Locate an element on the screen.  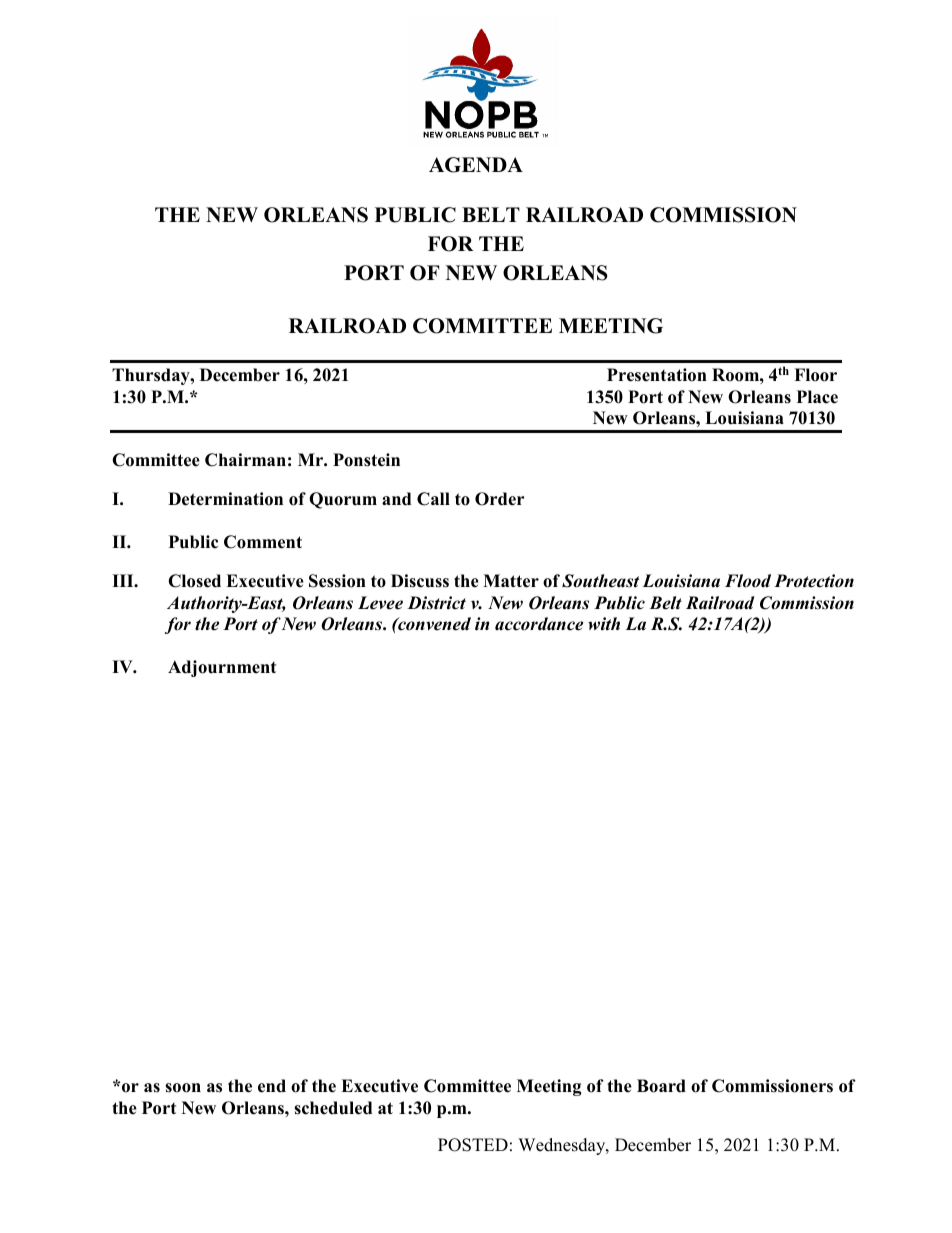
Order is located at coordinates (500, 499).
